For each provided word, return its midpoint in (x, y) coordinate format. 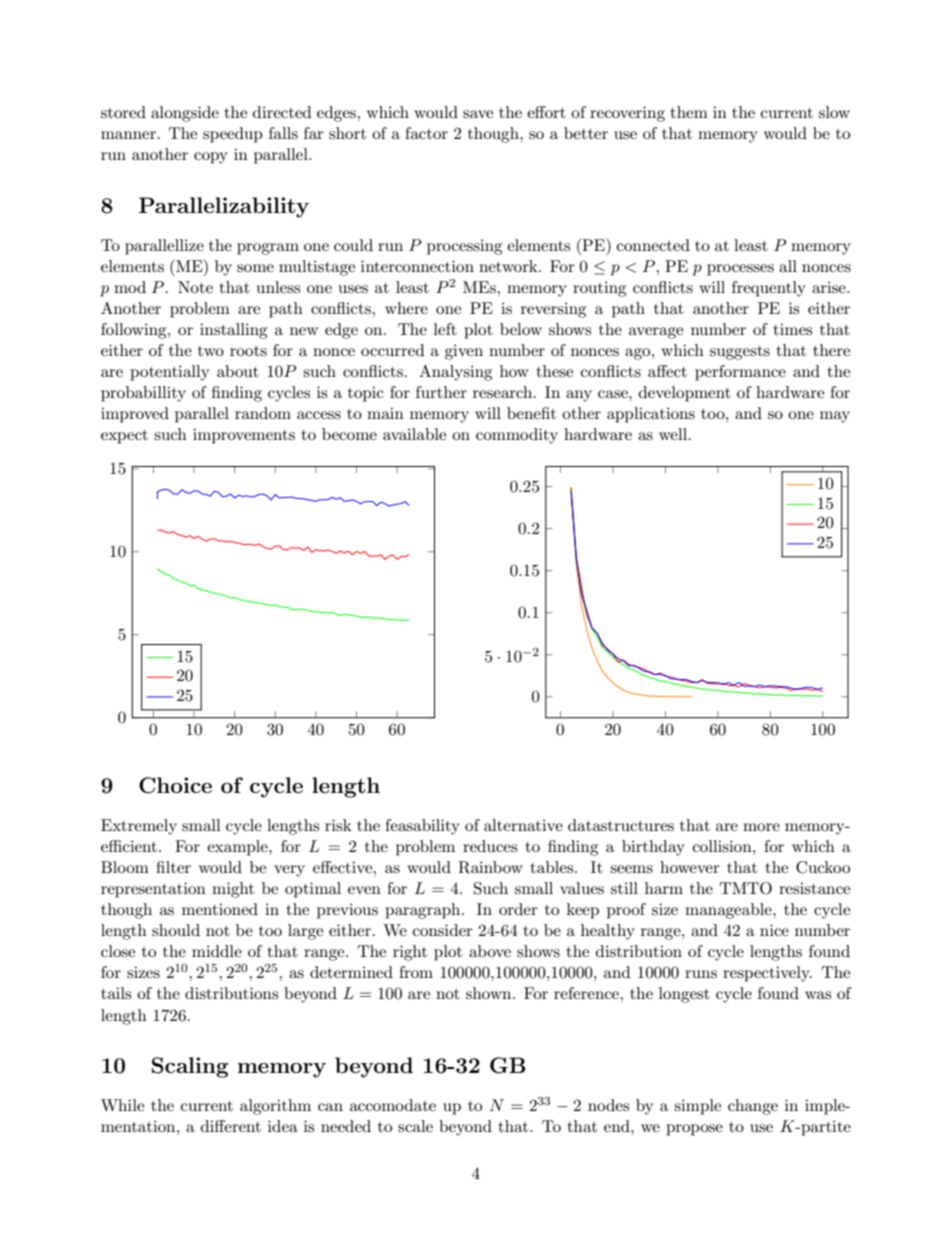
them (689, 112)
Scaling (190, 1067)
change (753, 1107)
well (674, 434)
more (761, 827)
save (478, 114)
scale (415, 1126)
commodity (517, 436)
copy (211, 158)
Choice (175, 785)
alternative (523, 825)
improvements (244, 436)
